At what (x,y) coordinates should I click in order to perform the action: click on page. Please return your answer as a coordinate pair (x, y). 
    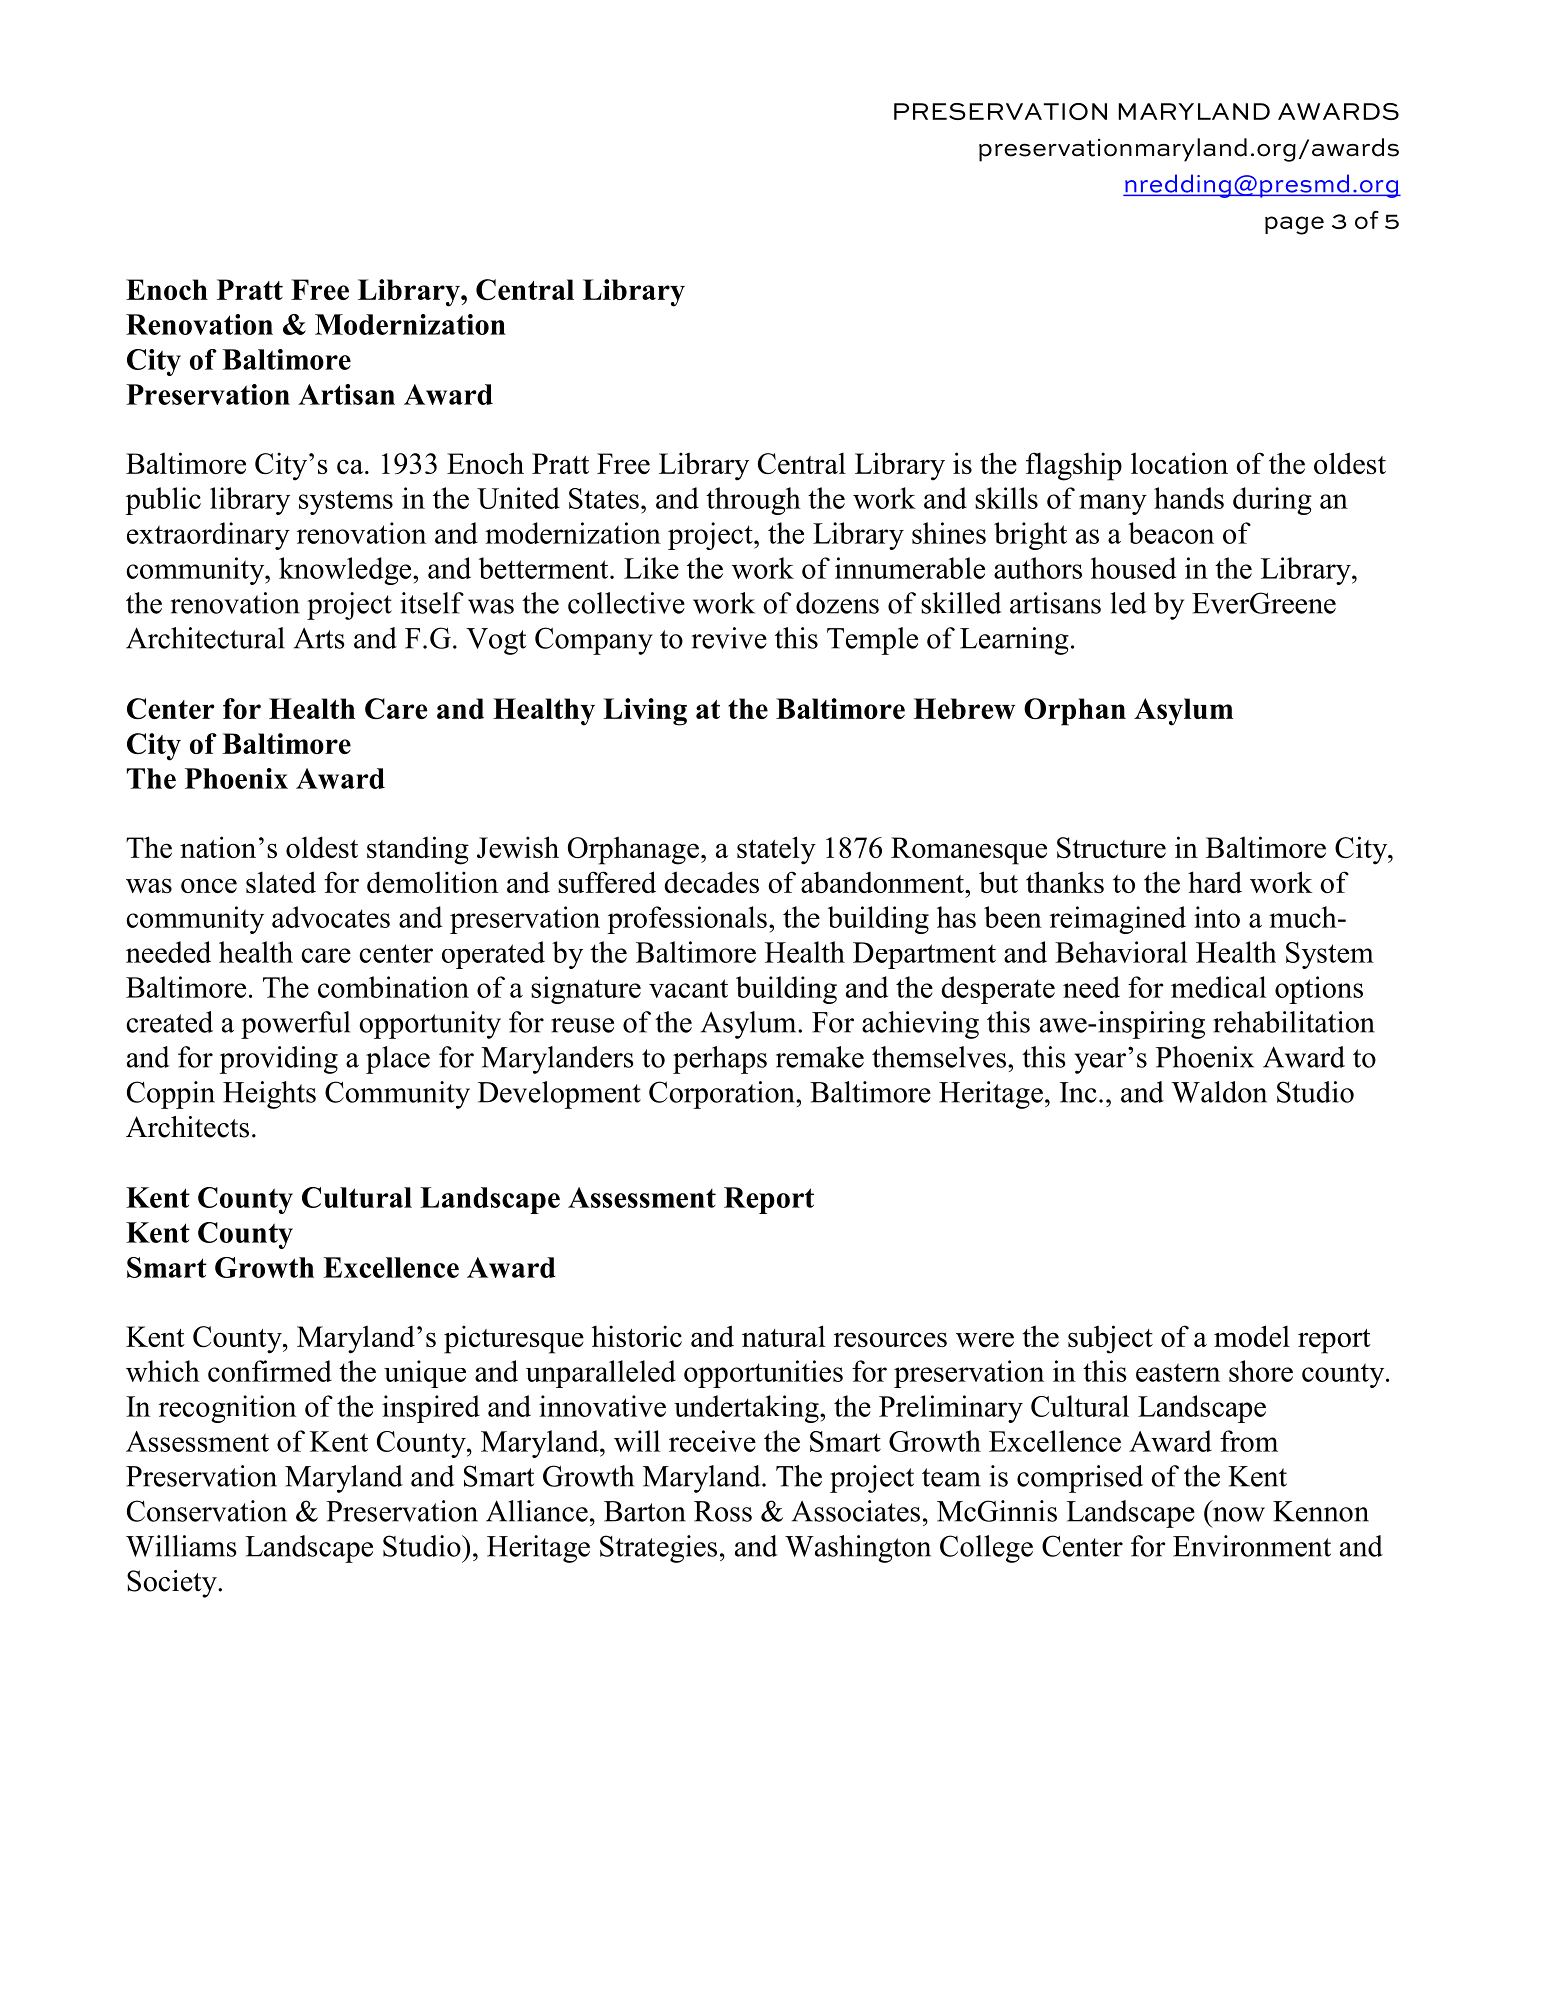
    Looking at the image, I should click on (1294, 225).
